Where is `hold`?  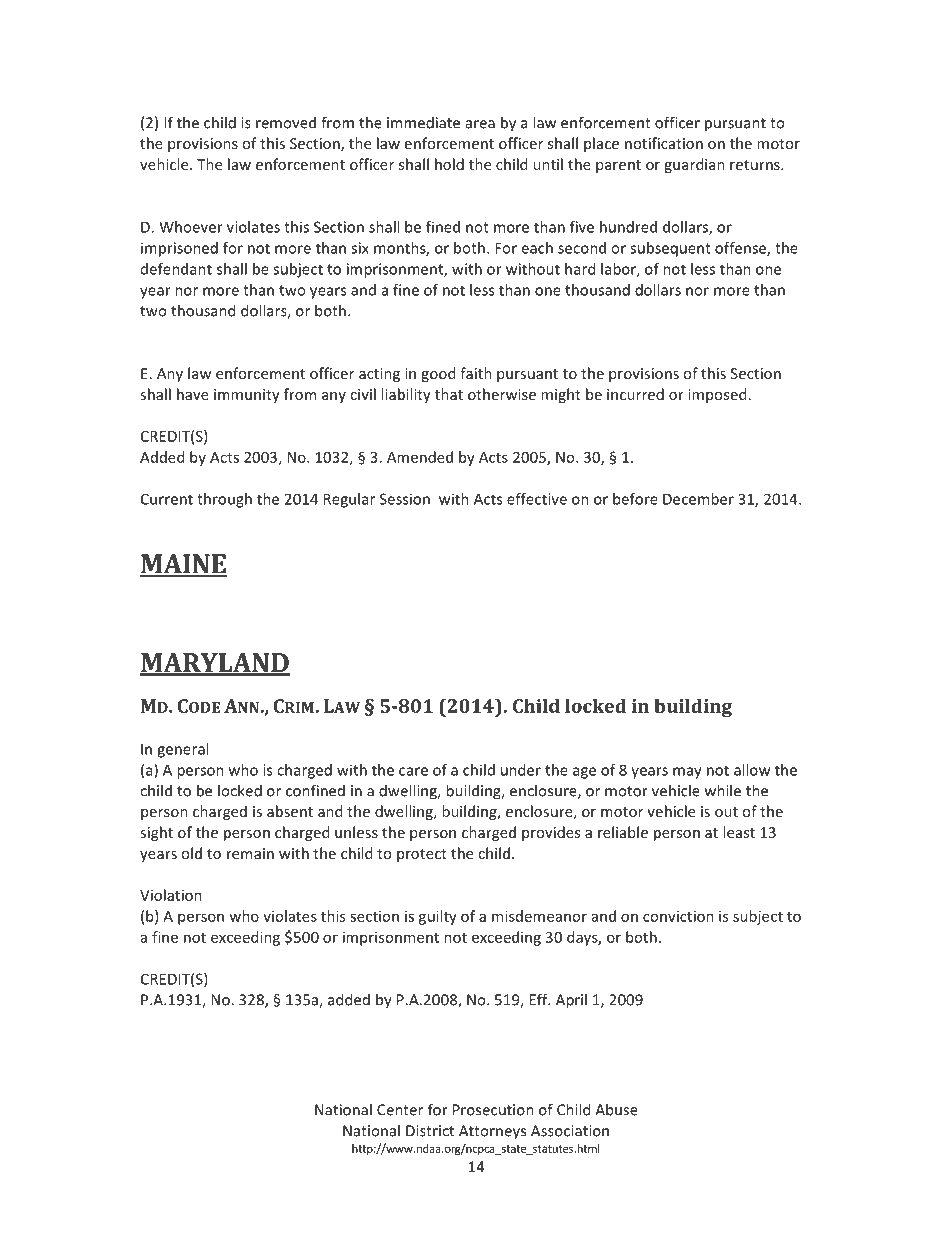 hold is located at coordinates (449, 164).
